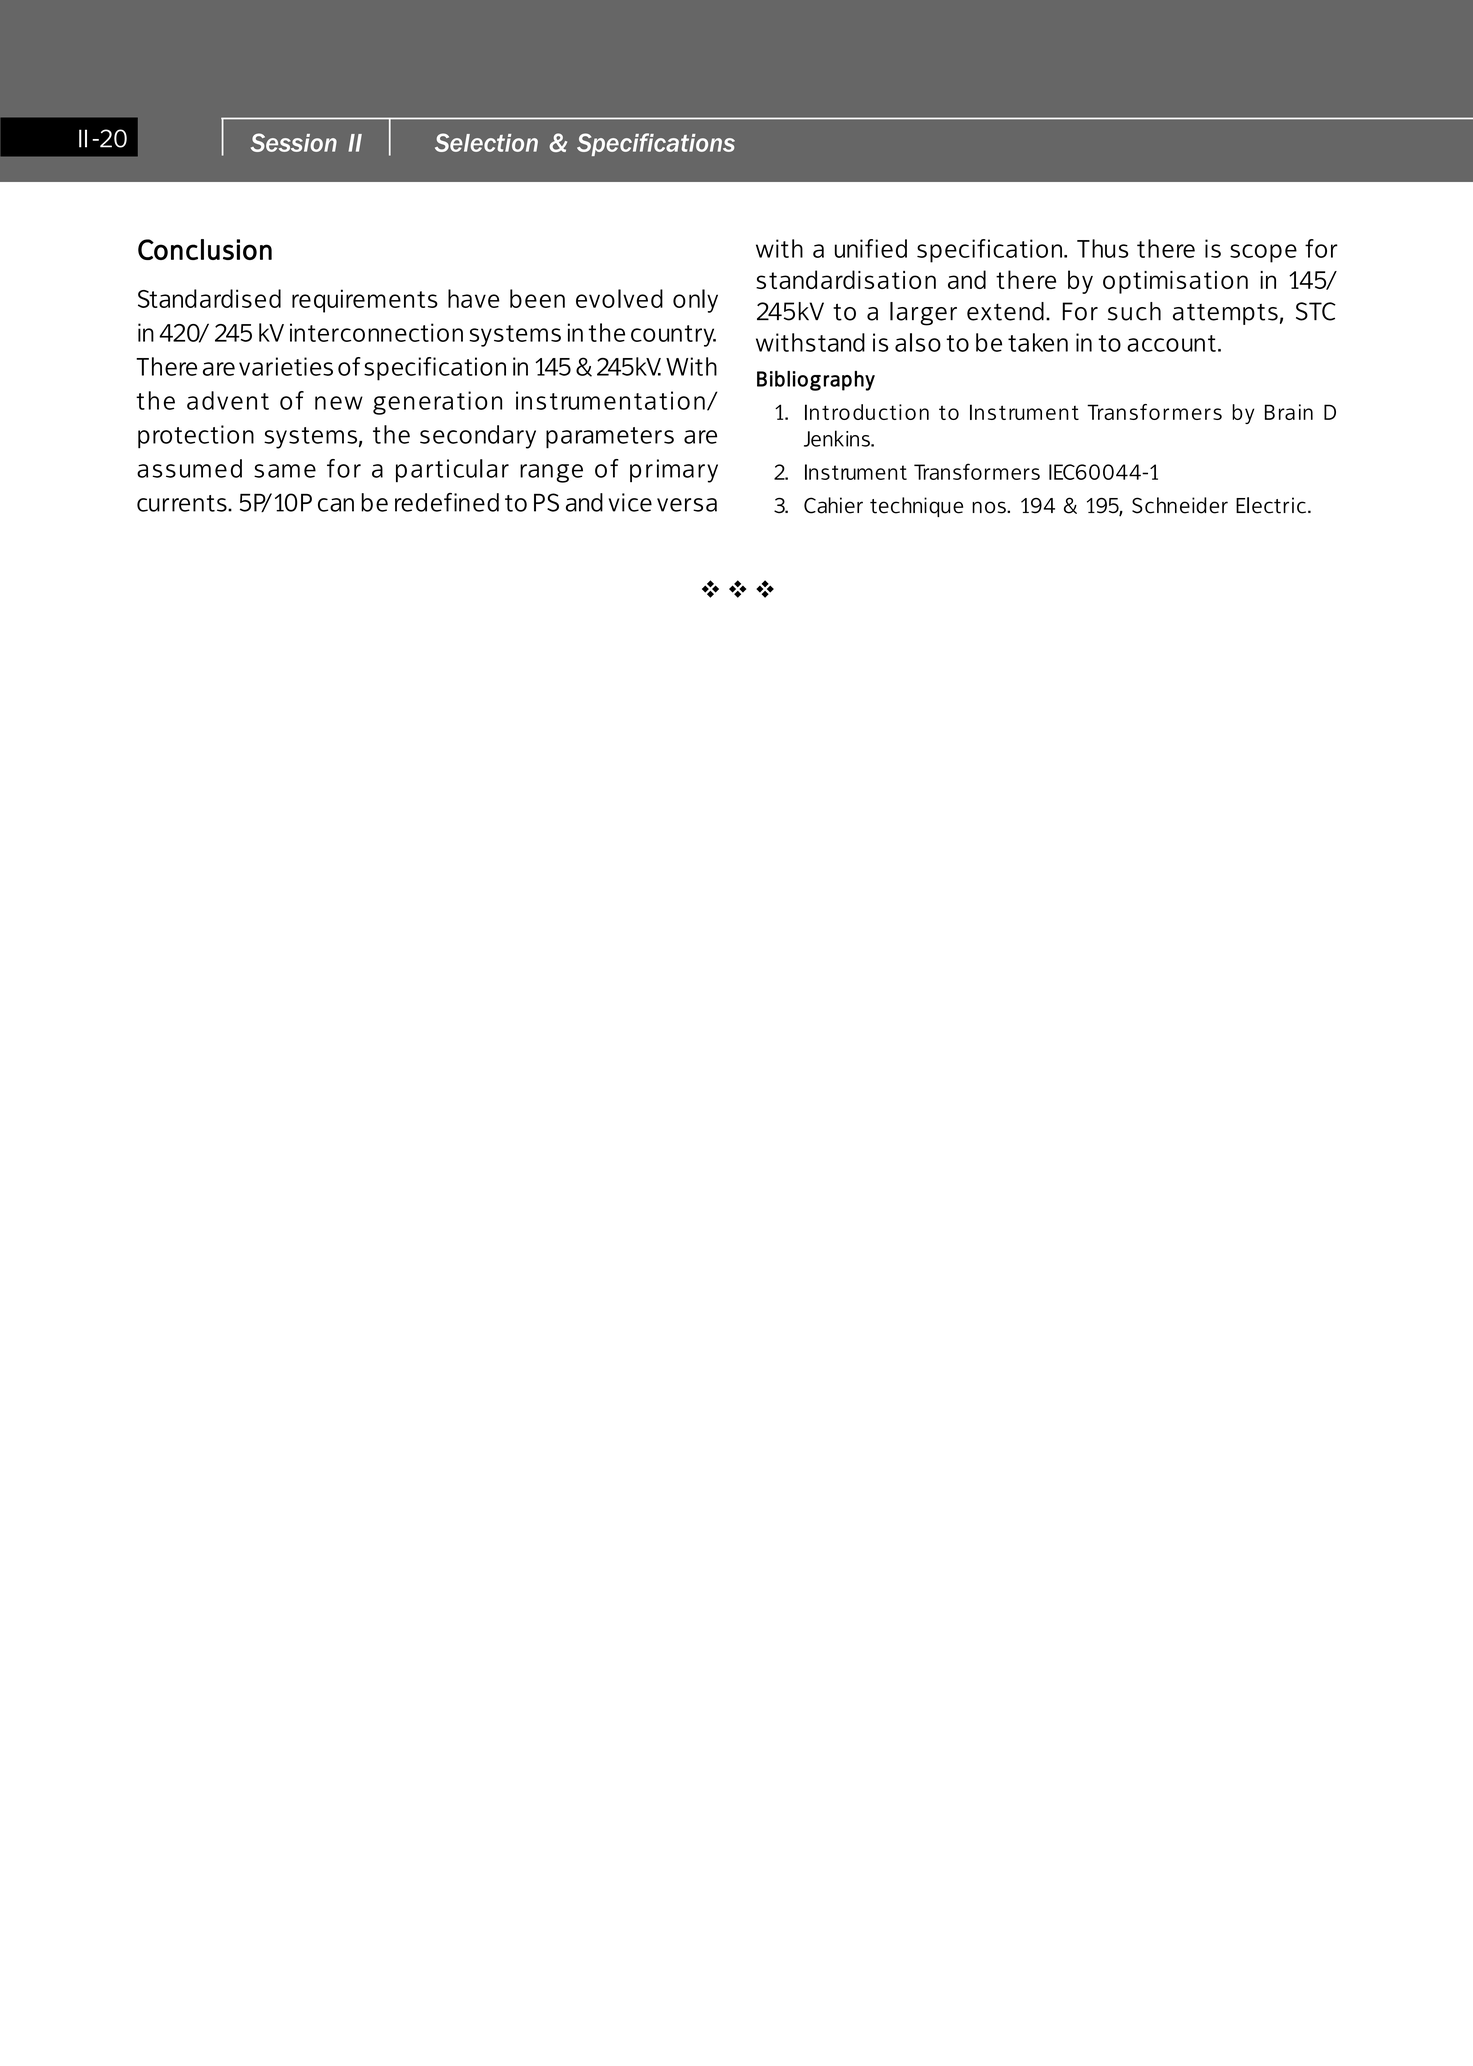 The width and height of the document is (1473, 2066). I want to click on country, so click(673, 336).
